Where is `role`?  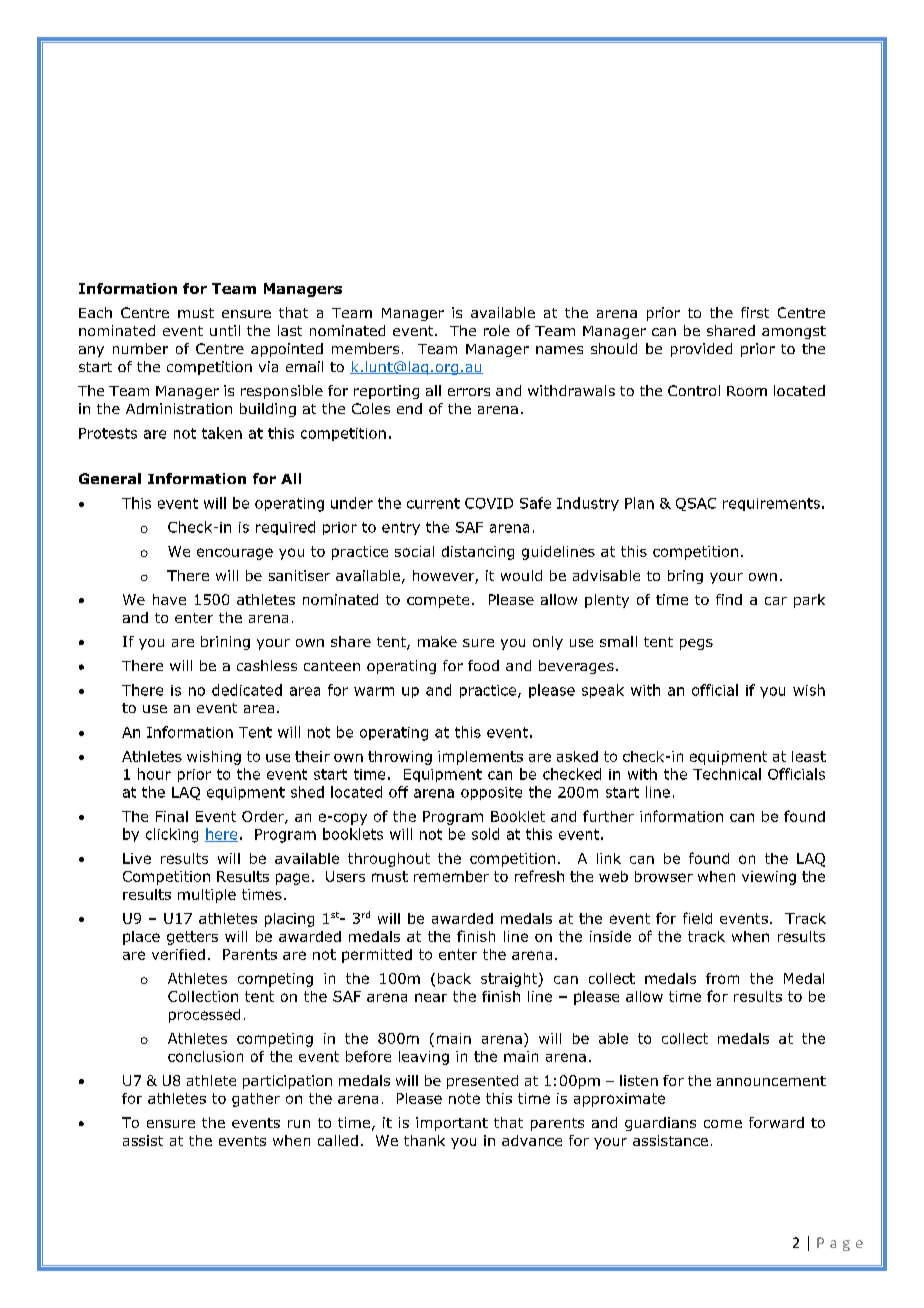 role is located at coordinates (497, 330).
